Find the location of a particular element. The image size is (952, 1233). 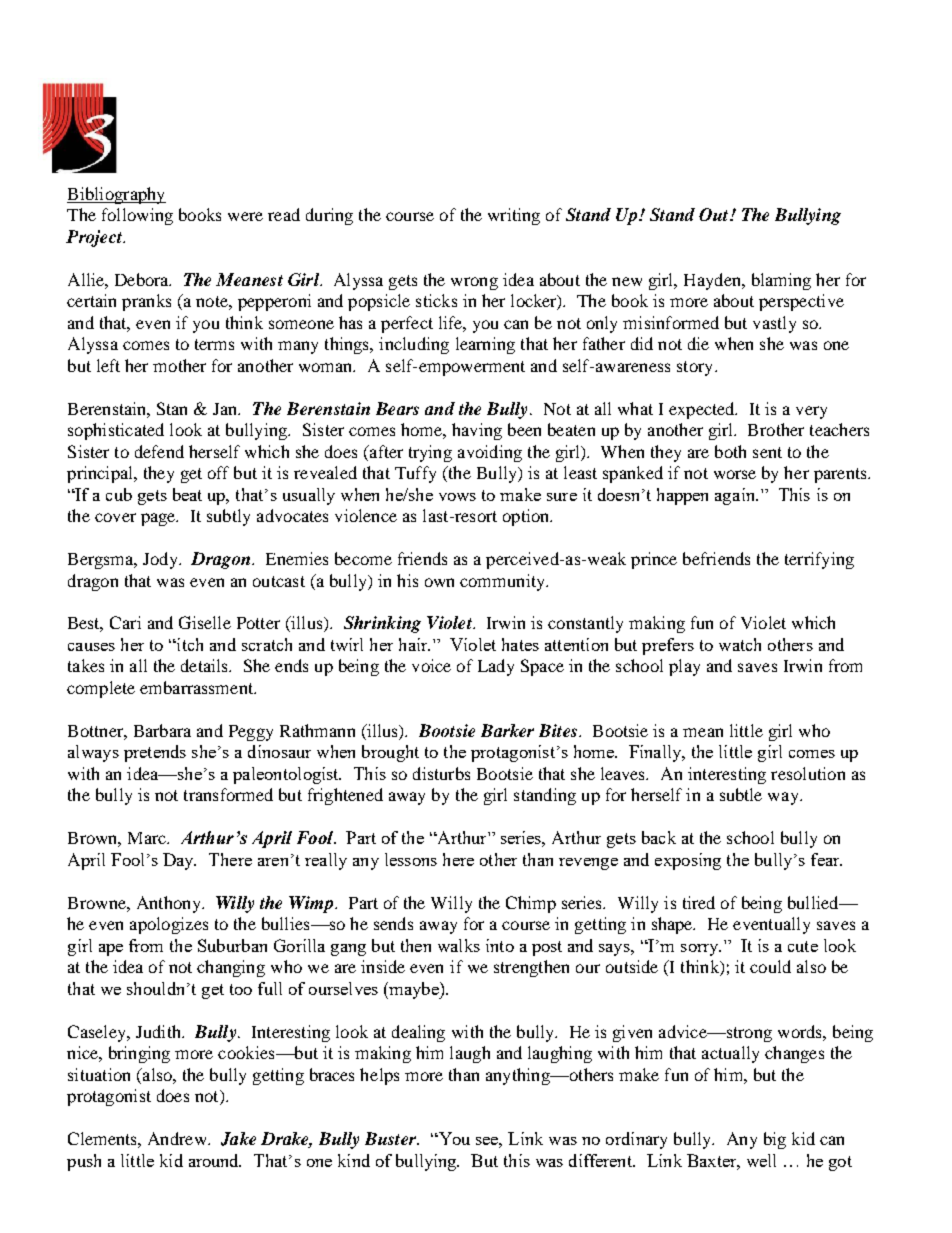

could is located at coordinates (770, 966).
